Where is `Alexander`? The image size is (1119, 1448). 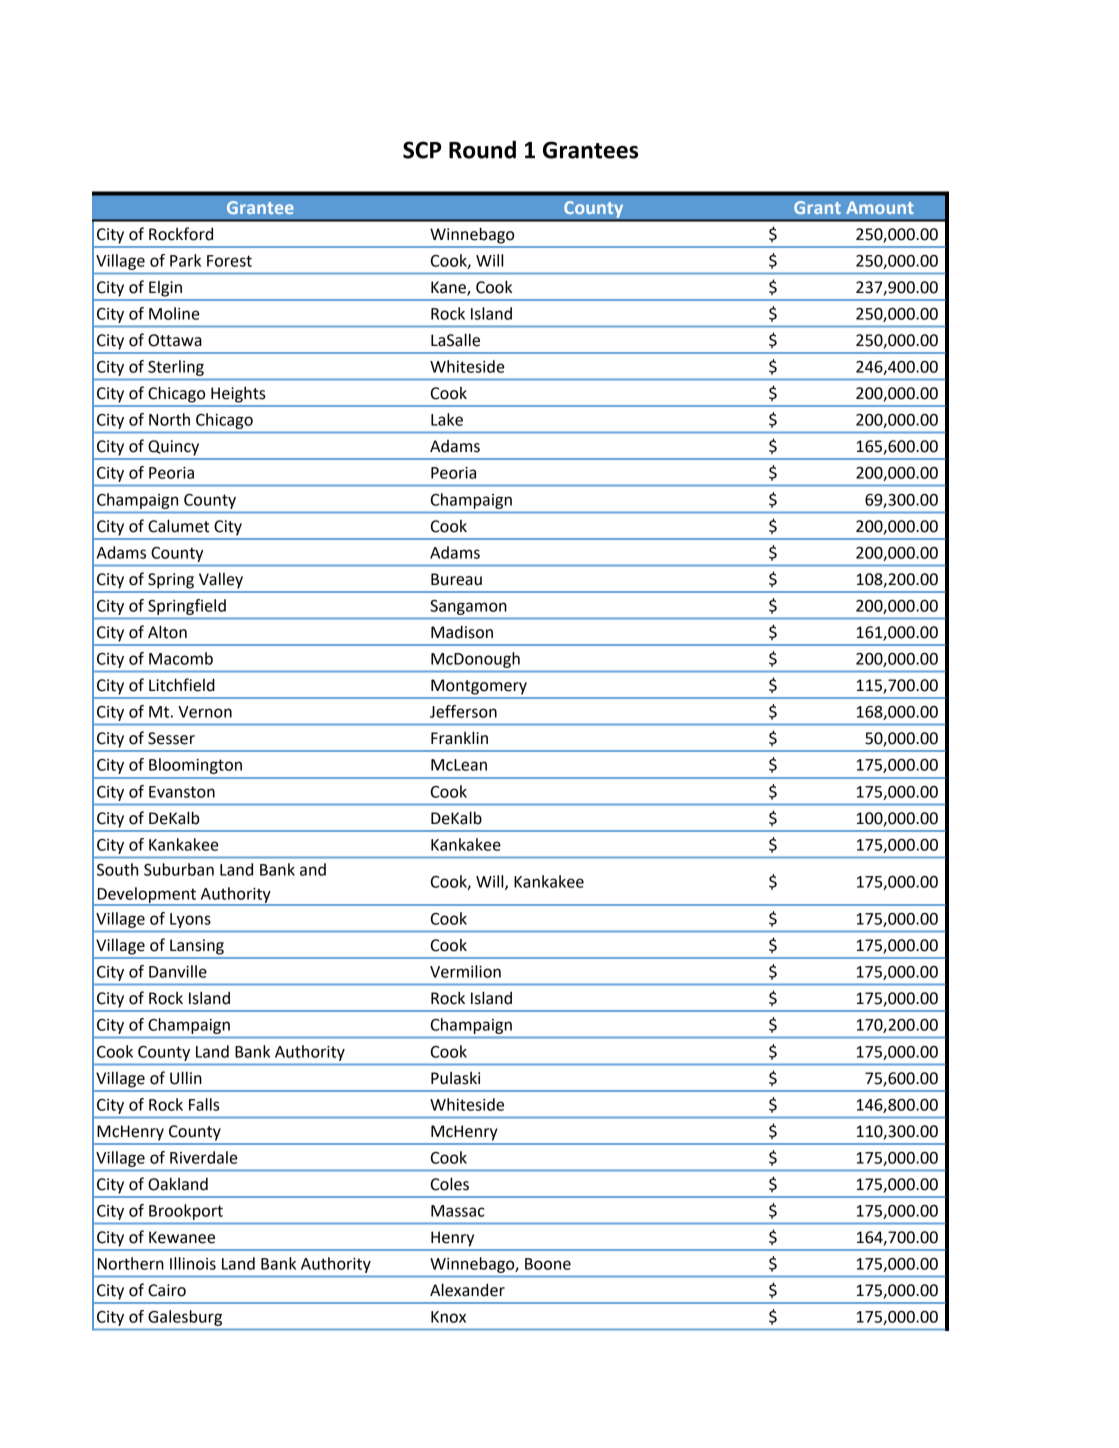
Alexander is located at coordinates (467, 1290).
